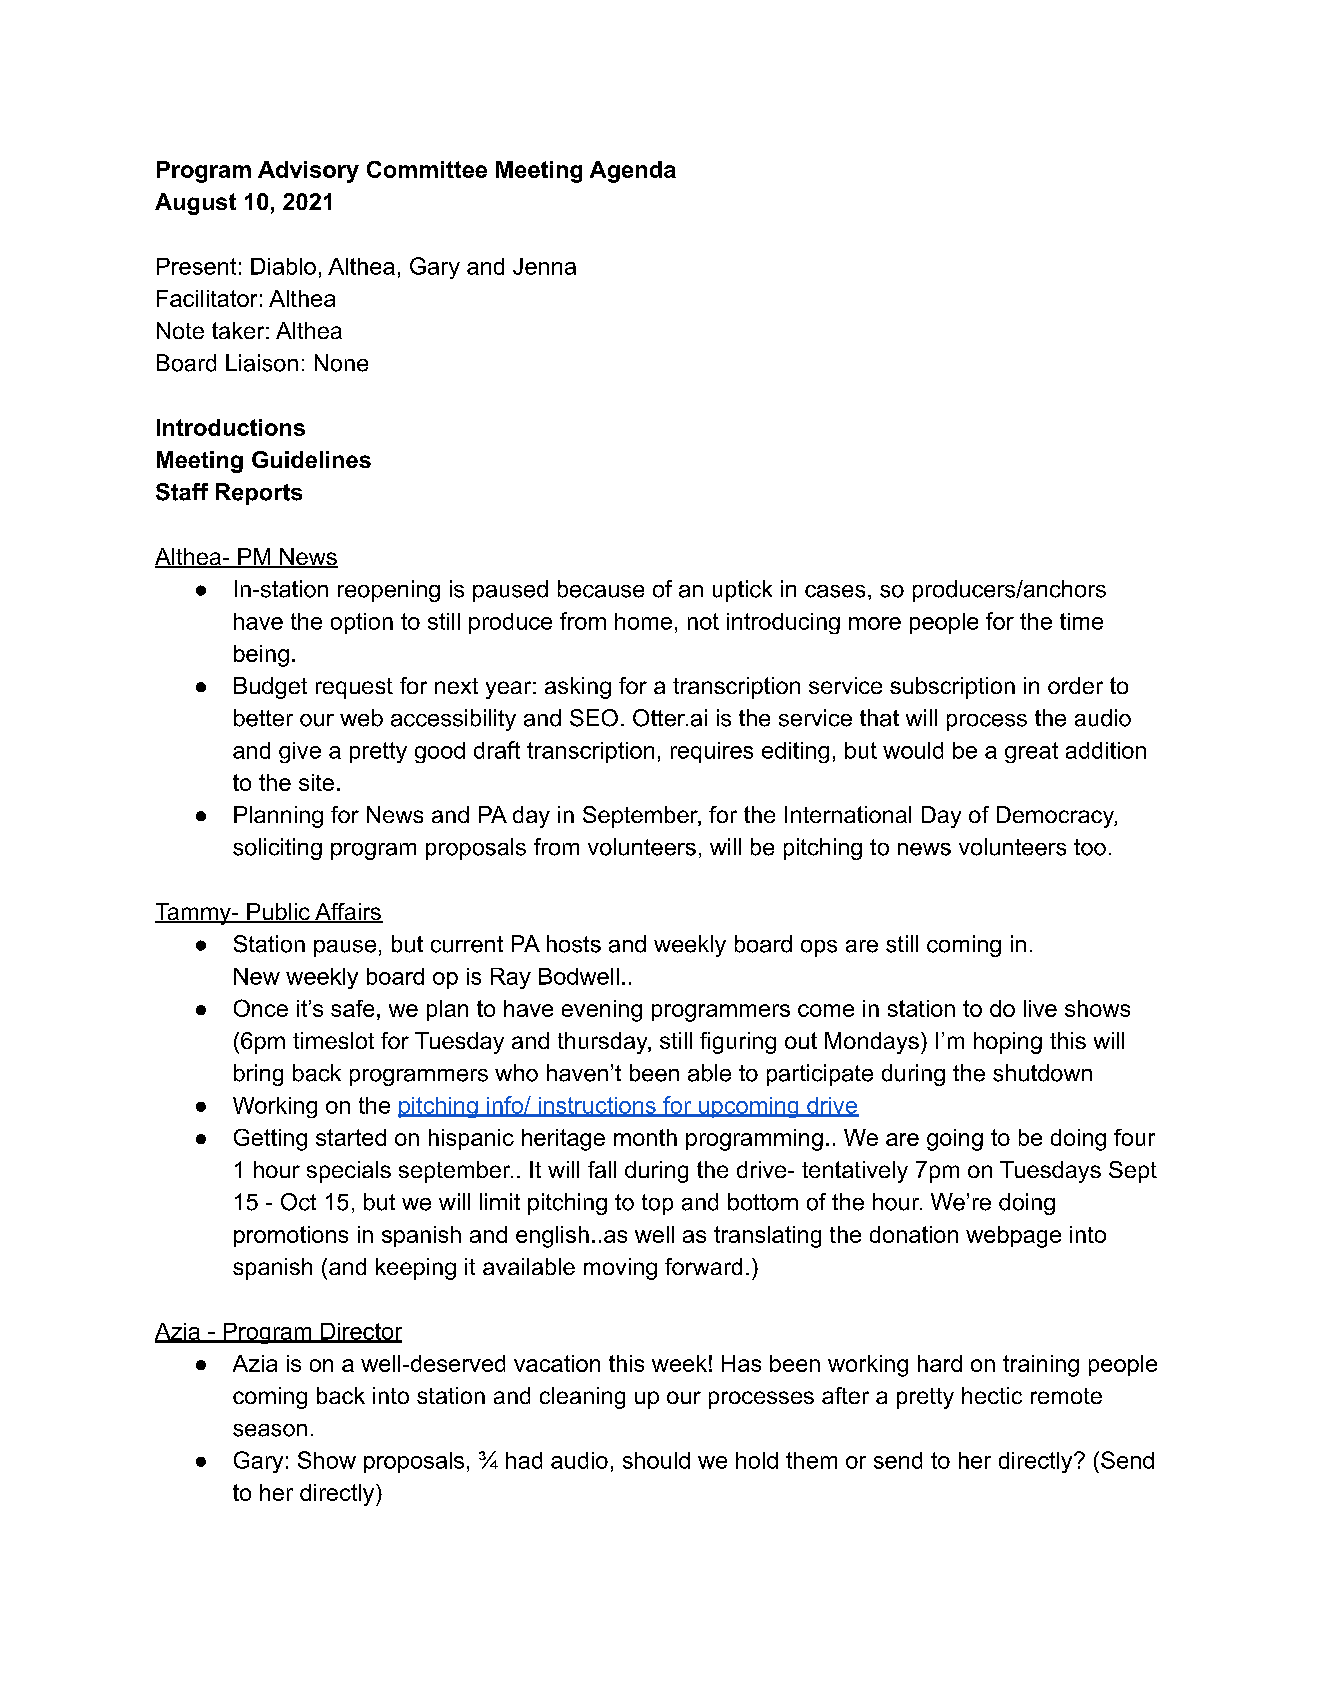 This document has height=1704, width=1317. I want to click on Agenda, so click(633, 172).
